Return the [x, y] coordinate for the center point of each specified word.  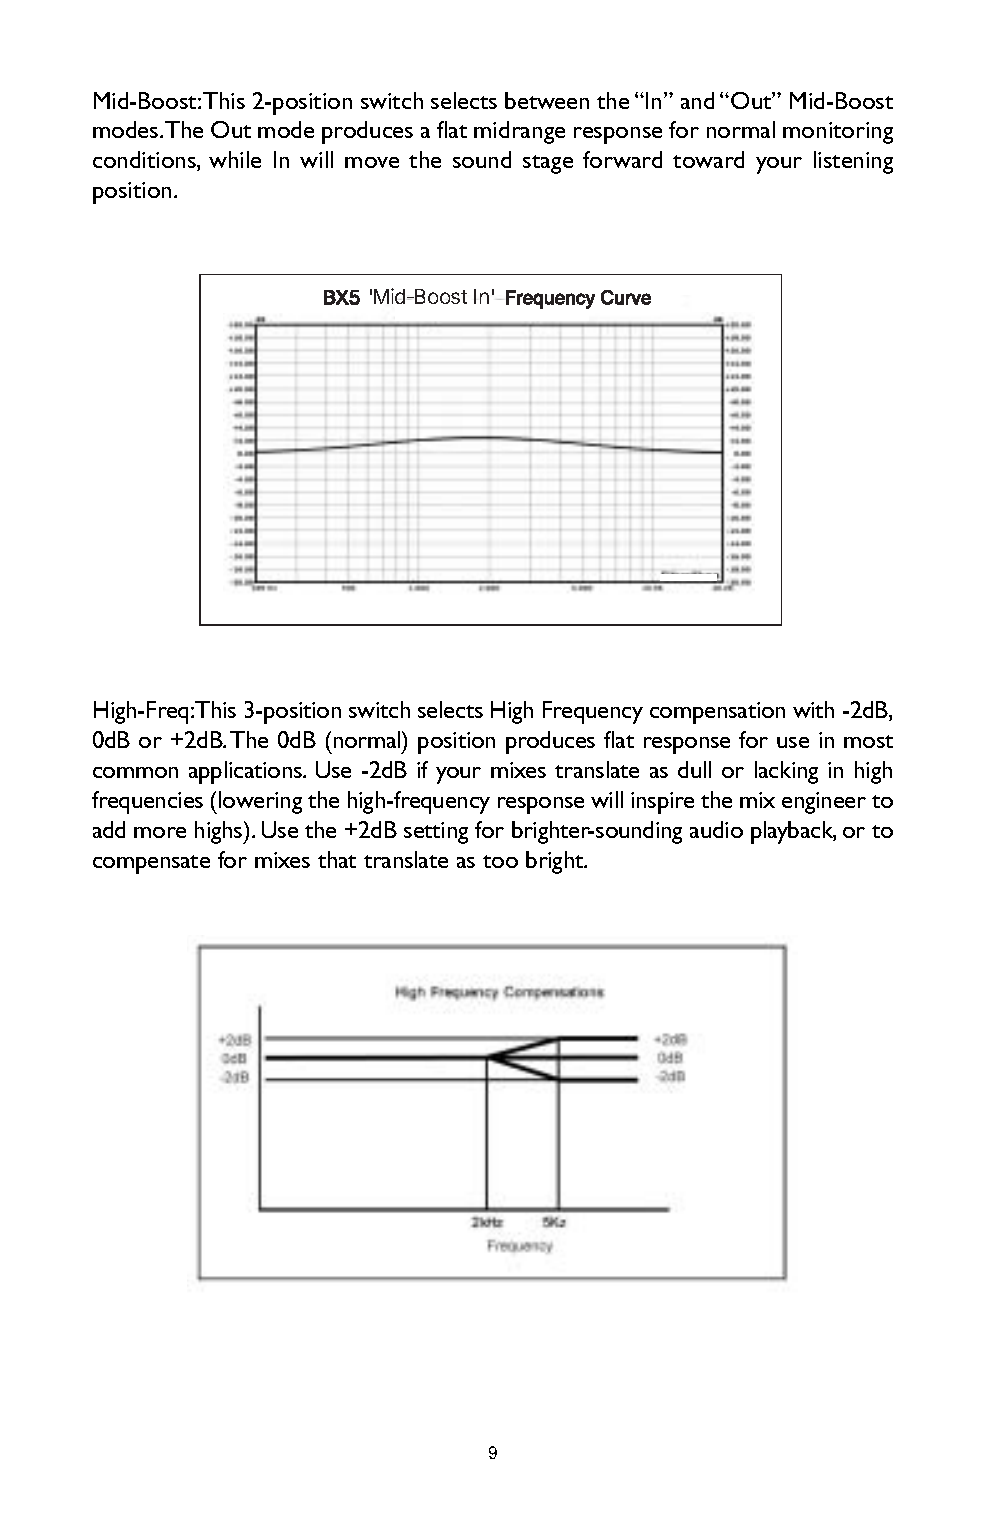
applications [247, 772]
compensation [717, 713]
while [235, 159]
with [813, 709]
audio [716, 829]
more [160, 832]
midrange [519, 132]
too [500, 861]
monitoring [838, 133]
